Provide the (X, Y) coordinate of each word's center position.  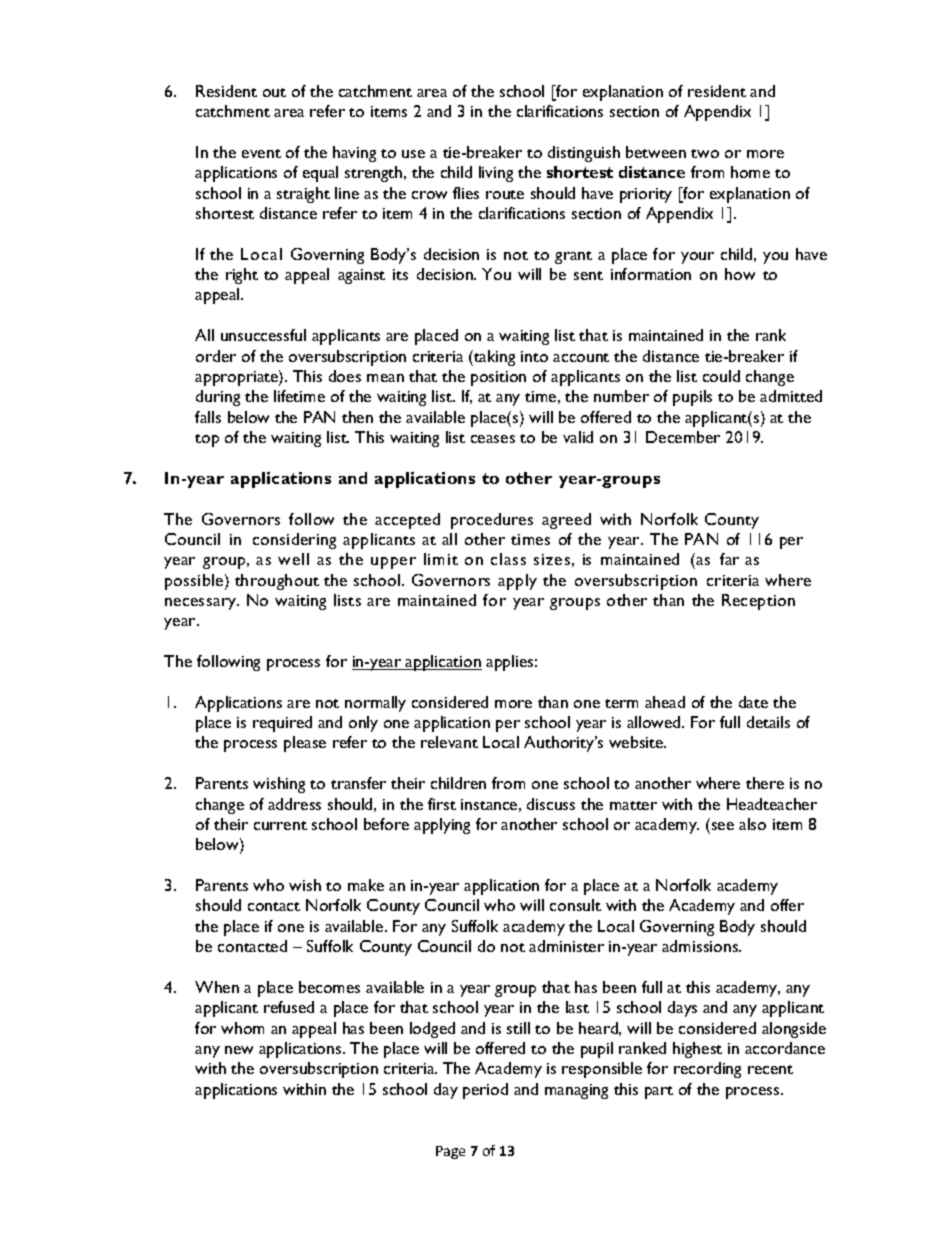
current (280, 825)
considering (294, 541)
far (729, 559)
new (239, 1050)
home (750, 172)
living (496, 174)
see (723, 826)
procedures (492, 521)
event (261, 153)
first (442, 804)
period (485, 1091)
